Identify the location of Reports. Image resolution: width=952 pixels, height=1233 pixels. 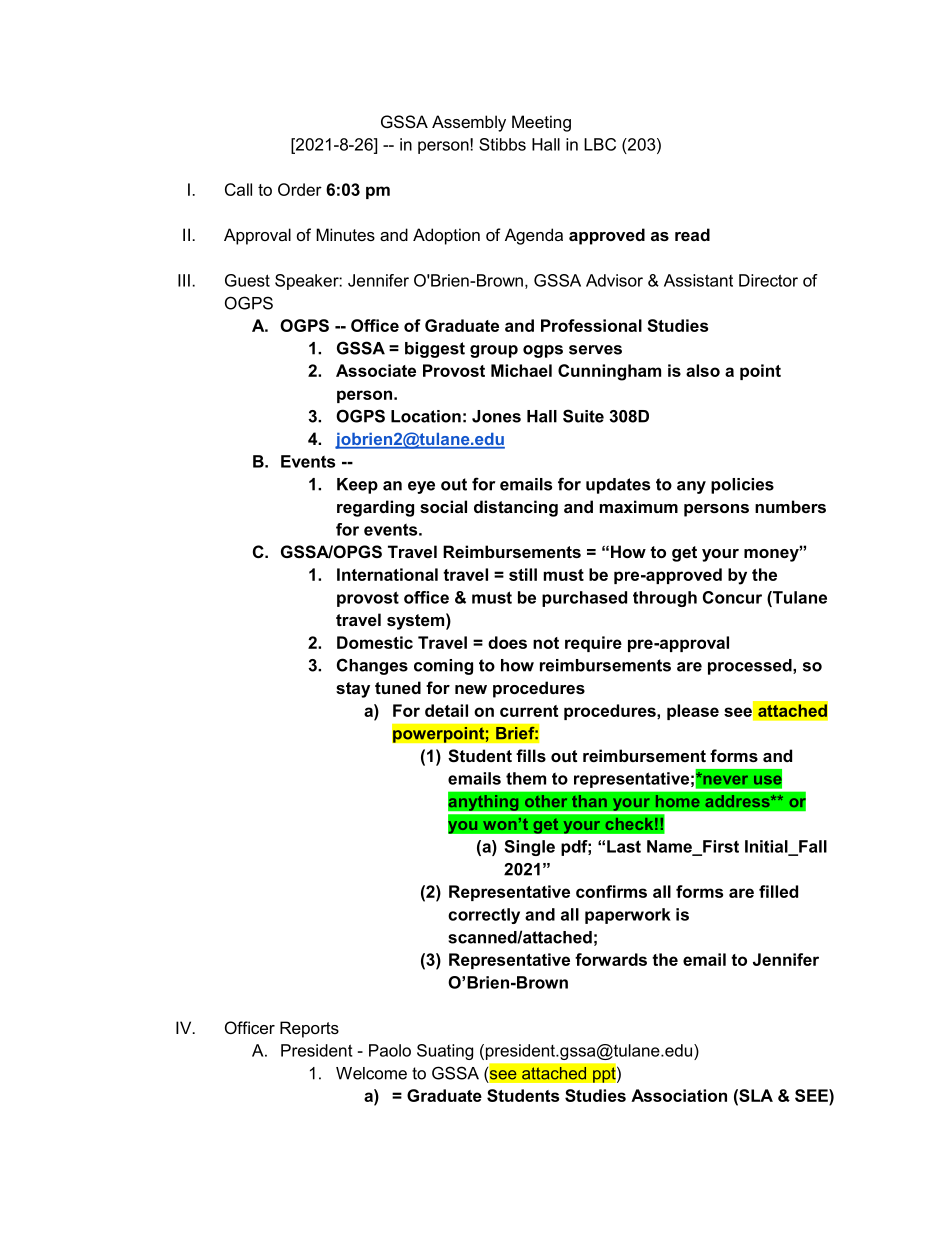
(309, 1029).
